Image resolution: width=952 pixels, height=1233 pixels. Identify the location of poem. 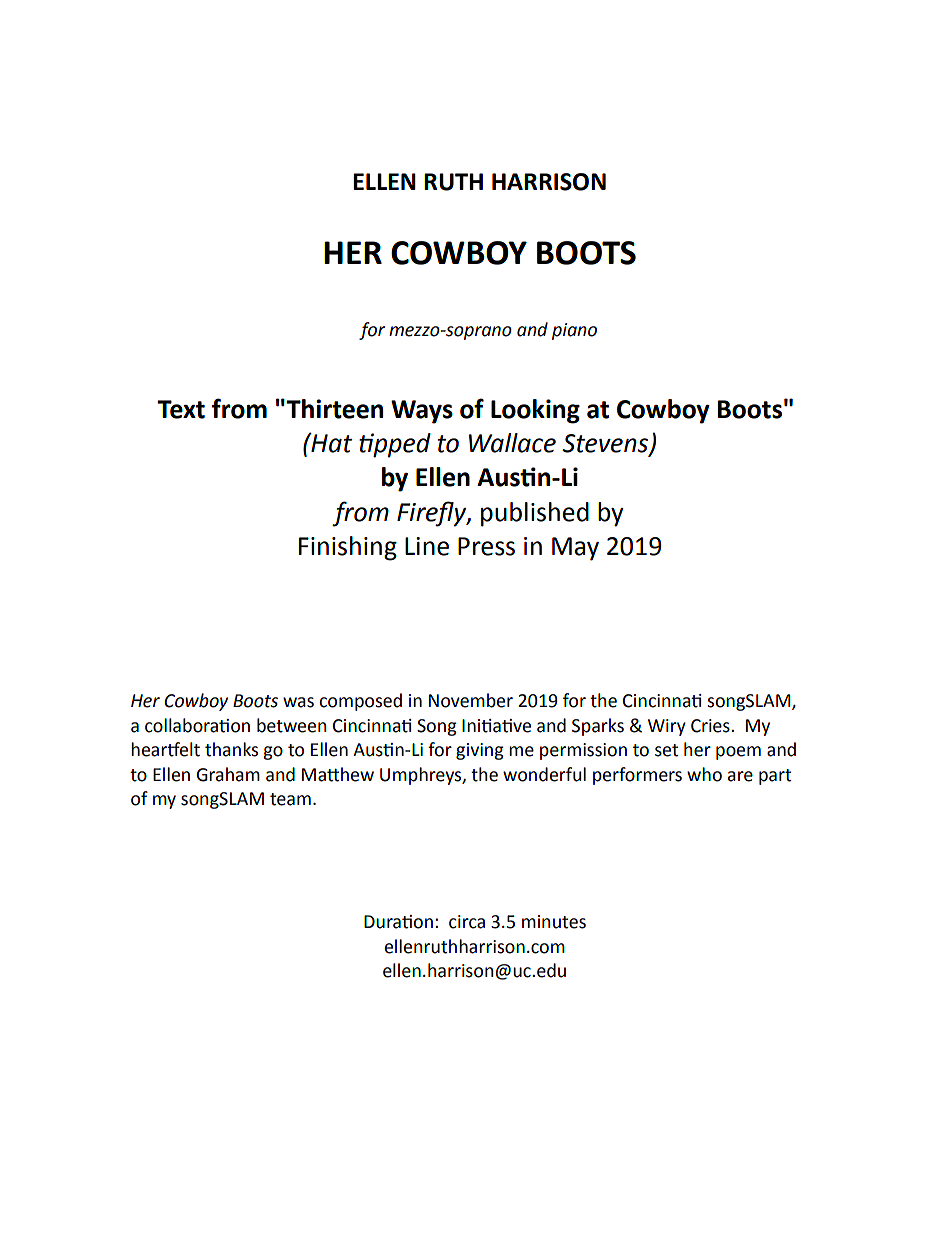
(738, 753).
